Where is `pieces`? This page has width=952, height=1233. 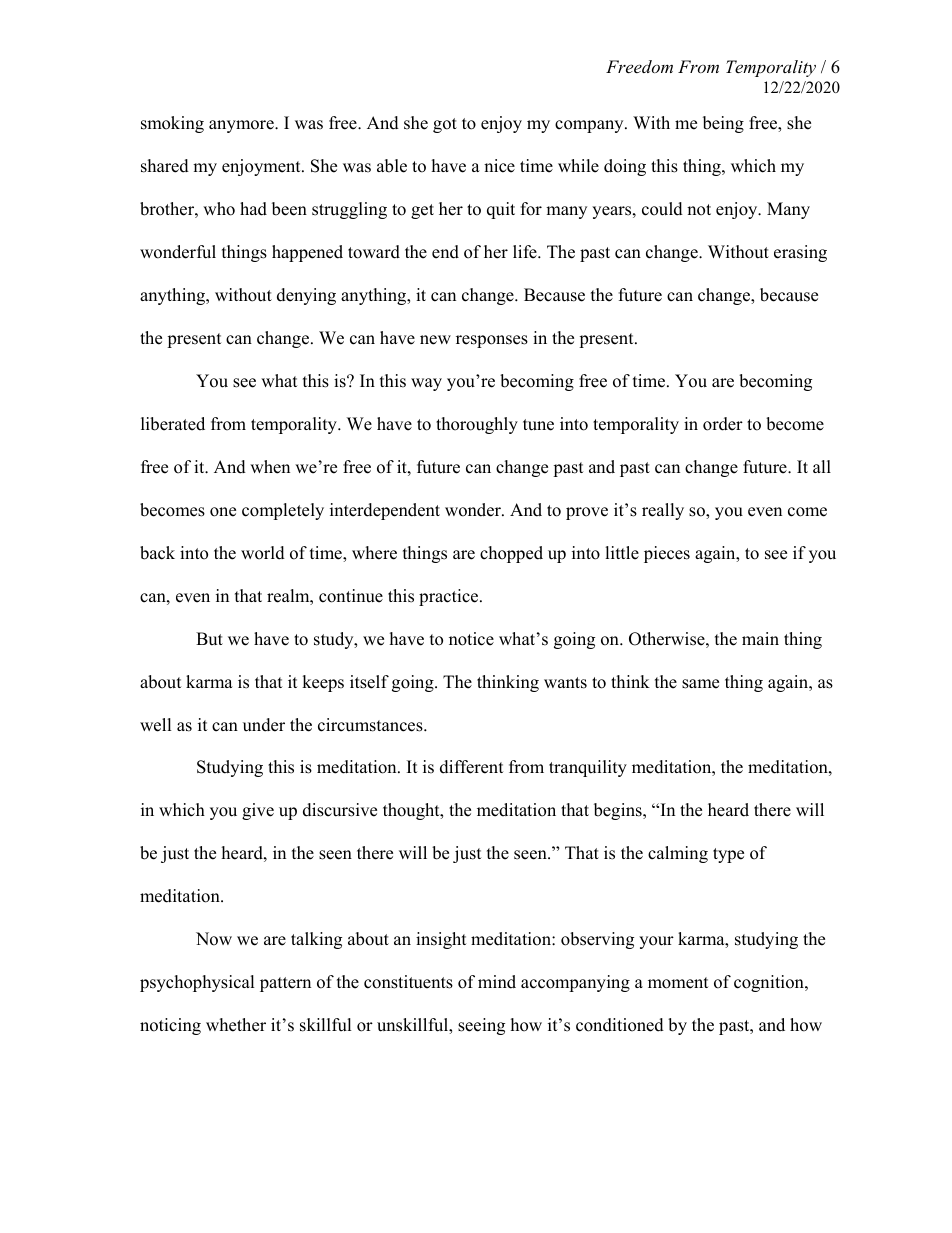
pieces is located at coordinates (667, 554).
